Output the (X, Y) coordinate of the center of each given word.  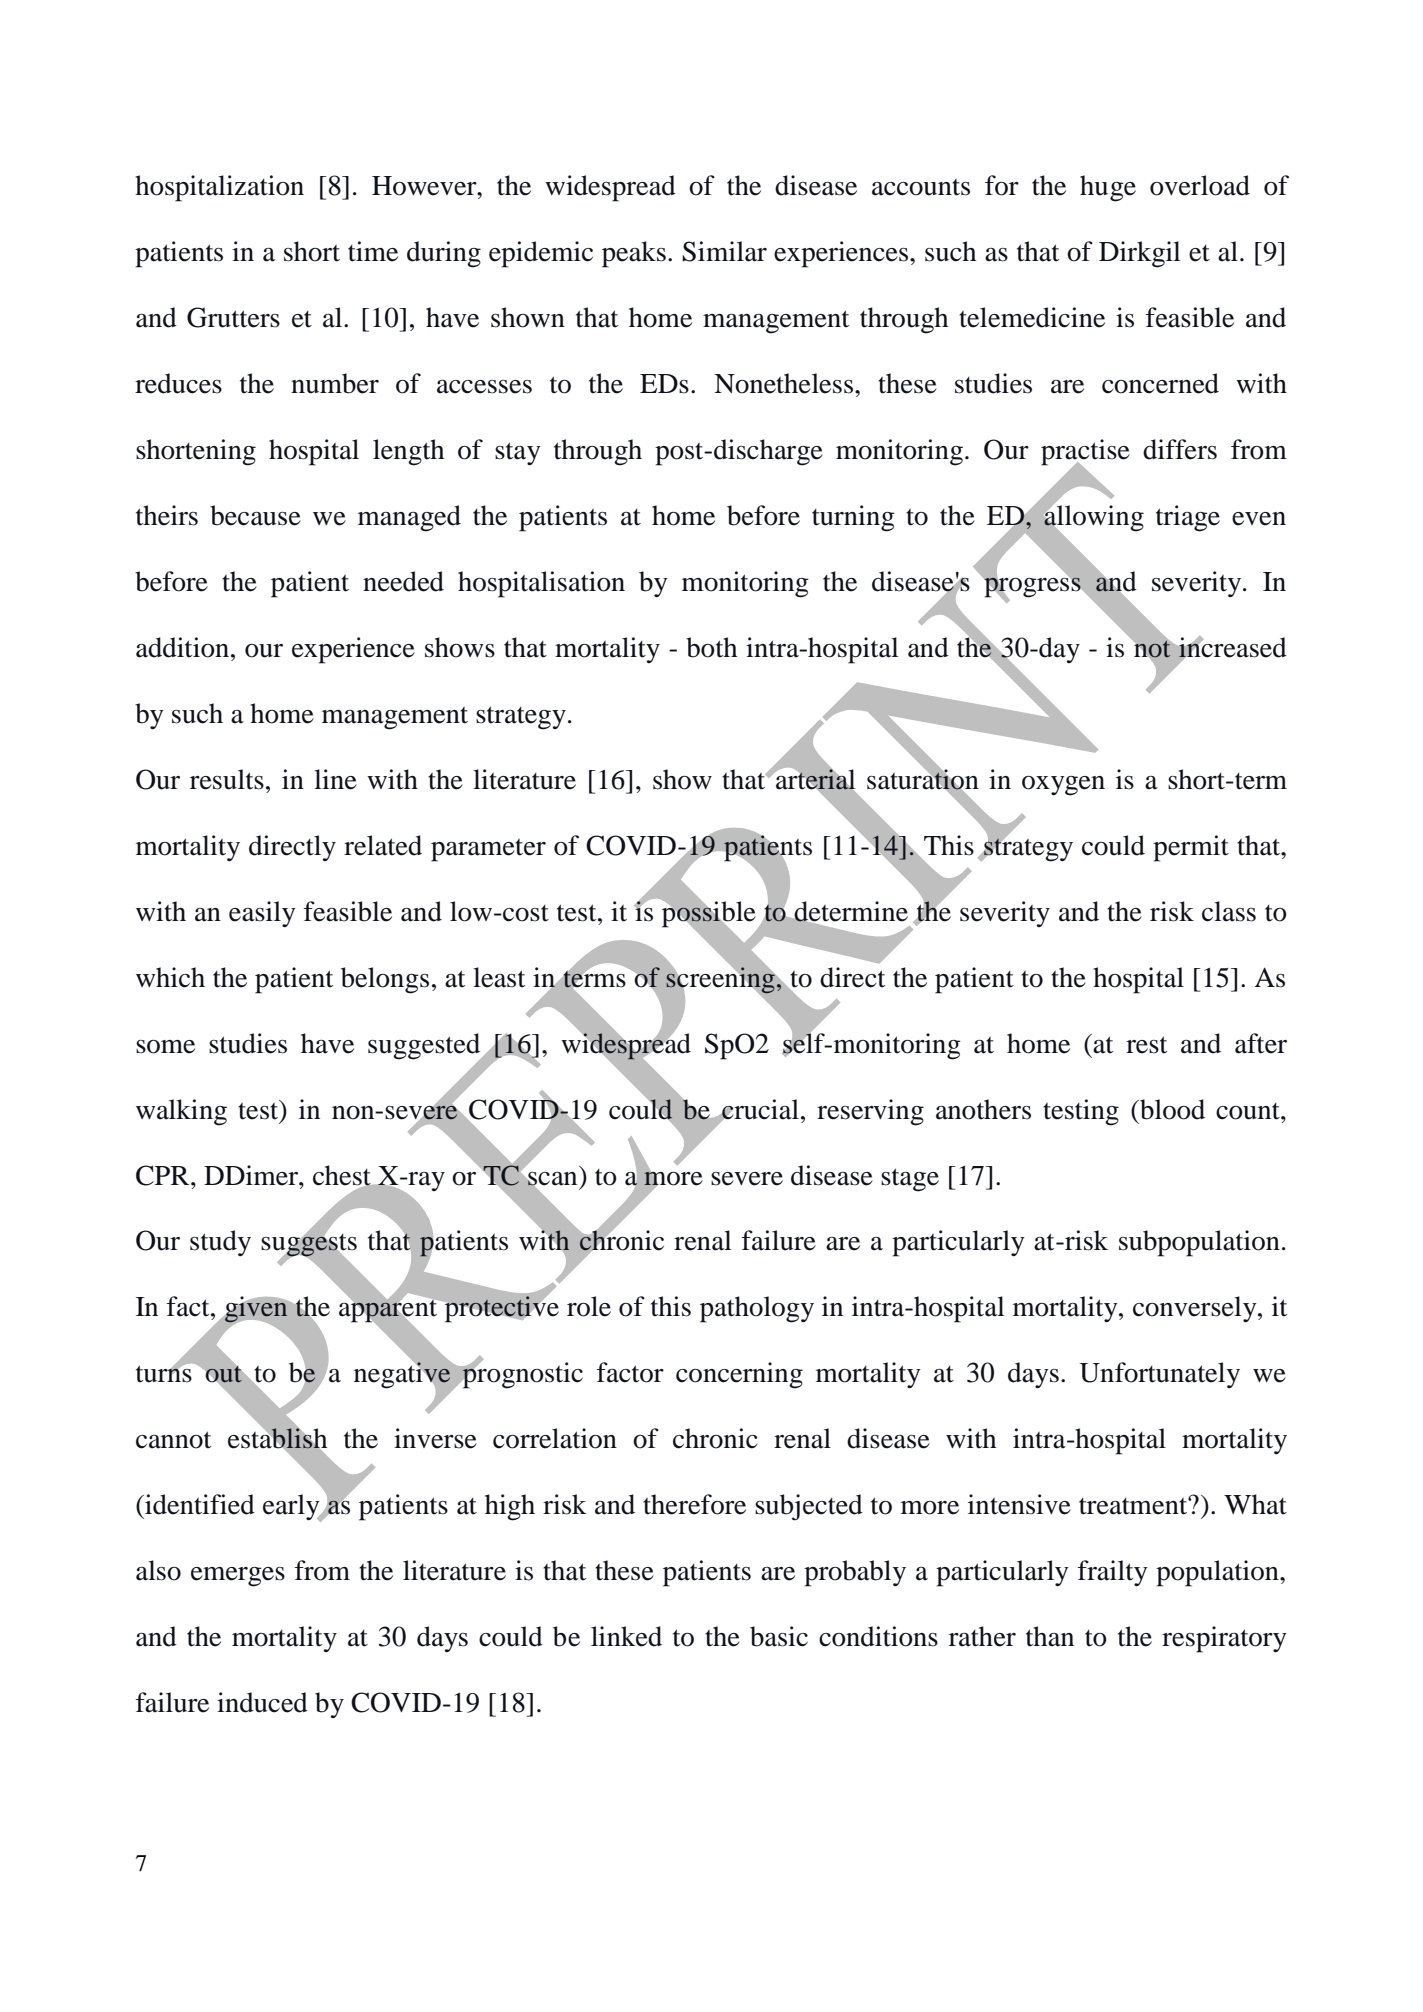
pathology (757, 1309)
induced (262, 1702)
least (499, 977)
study (220, 1243)
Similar (724, 251)
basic (779, 1636)
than (1050, 1636)
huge (1108, 188)
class (1229, 911)
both (711, 647)
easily (262, 914)
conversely (1196, 1309)
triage (1188, 518)
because (255, 515)
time (373, 251)
